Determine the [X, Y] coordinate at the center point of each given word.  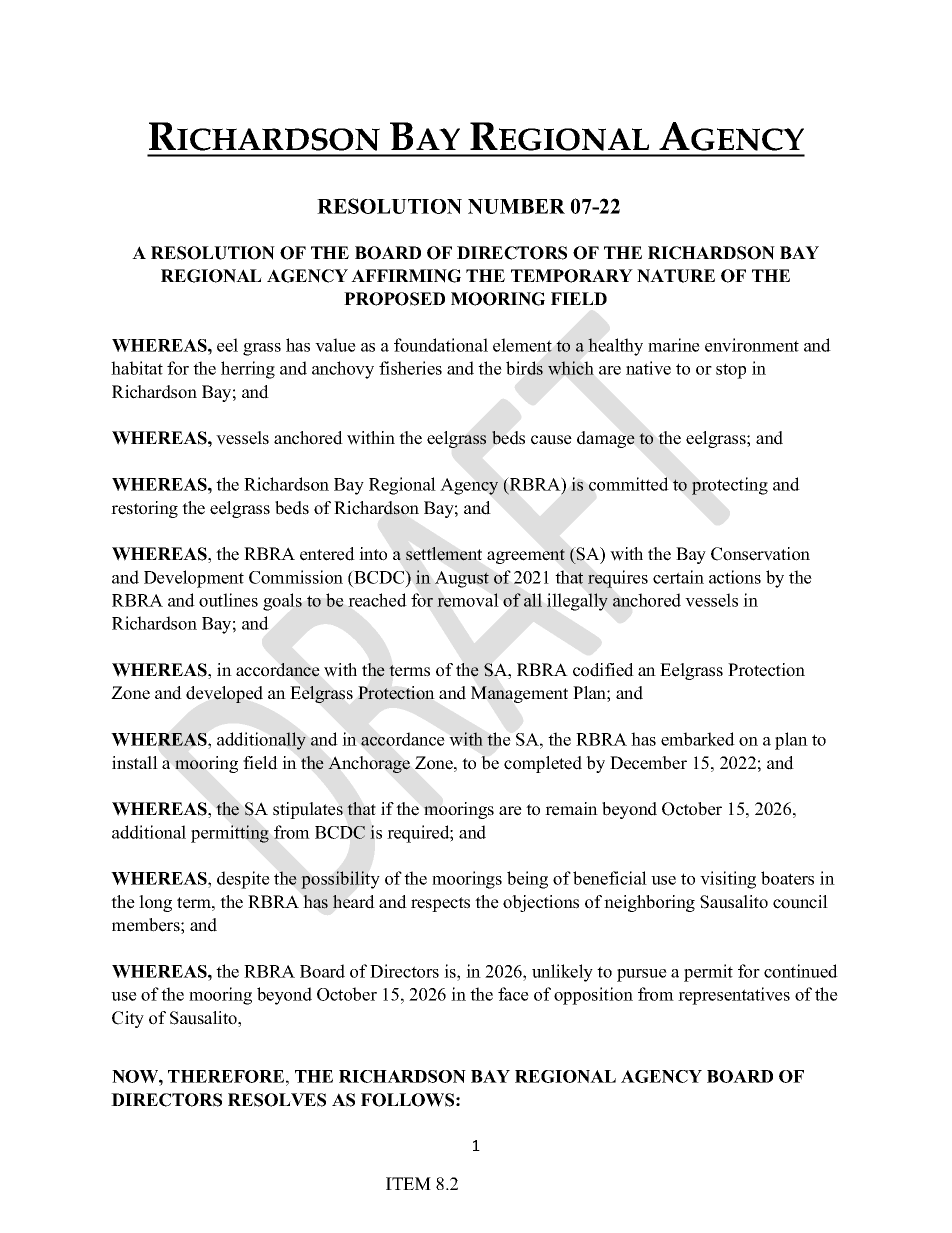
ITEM [408, 1183]
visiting [728, 880]
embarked [698, 739]
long [155, 903]
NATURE [676, 276]
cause [551, 440]
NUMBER [516, 206]
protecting [730, 486]
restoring [144, 509]
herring [248, 370]
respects [440, 904]
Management [519, 694]
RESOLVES [277, 1100]
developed [224, 694]
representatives [734, 996]
